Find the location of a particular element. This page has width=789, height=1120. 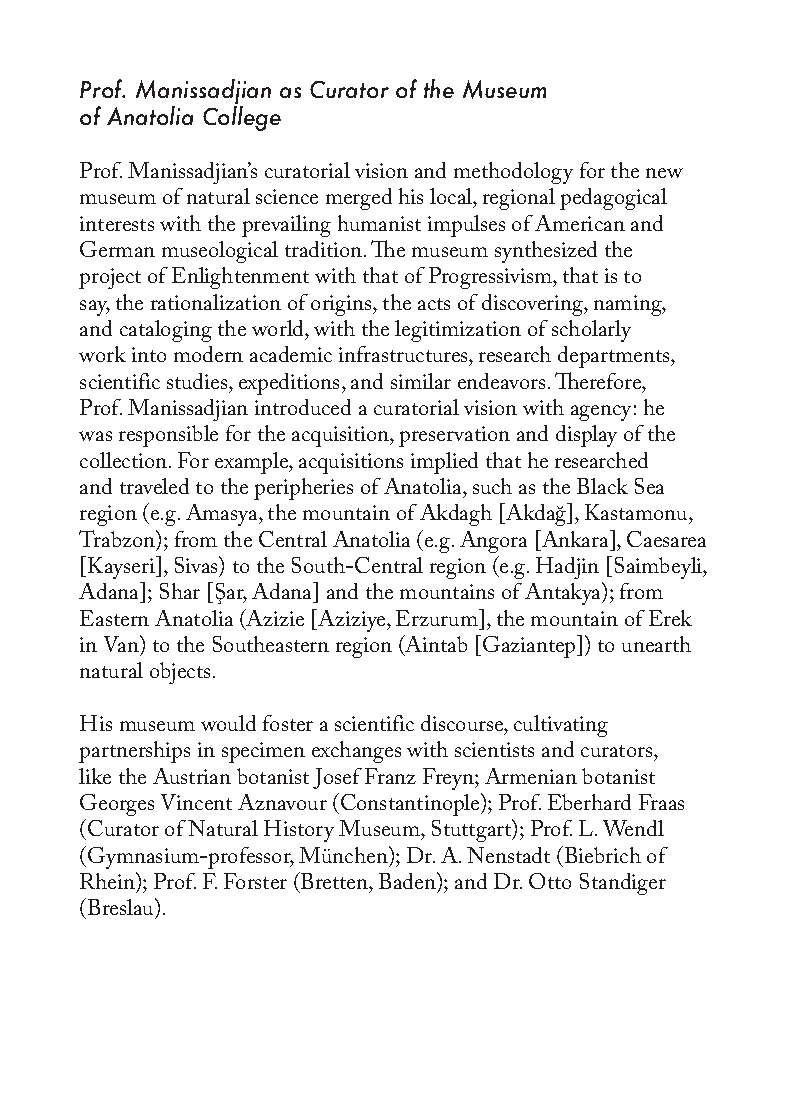

studies is located at coordinates (198, 381).
